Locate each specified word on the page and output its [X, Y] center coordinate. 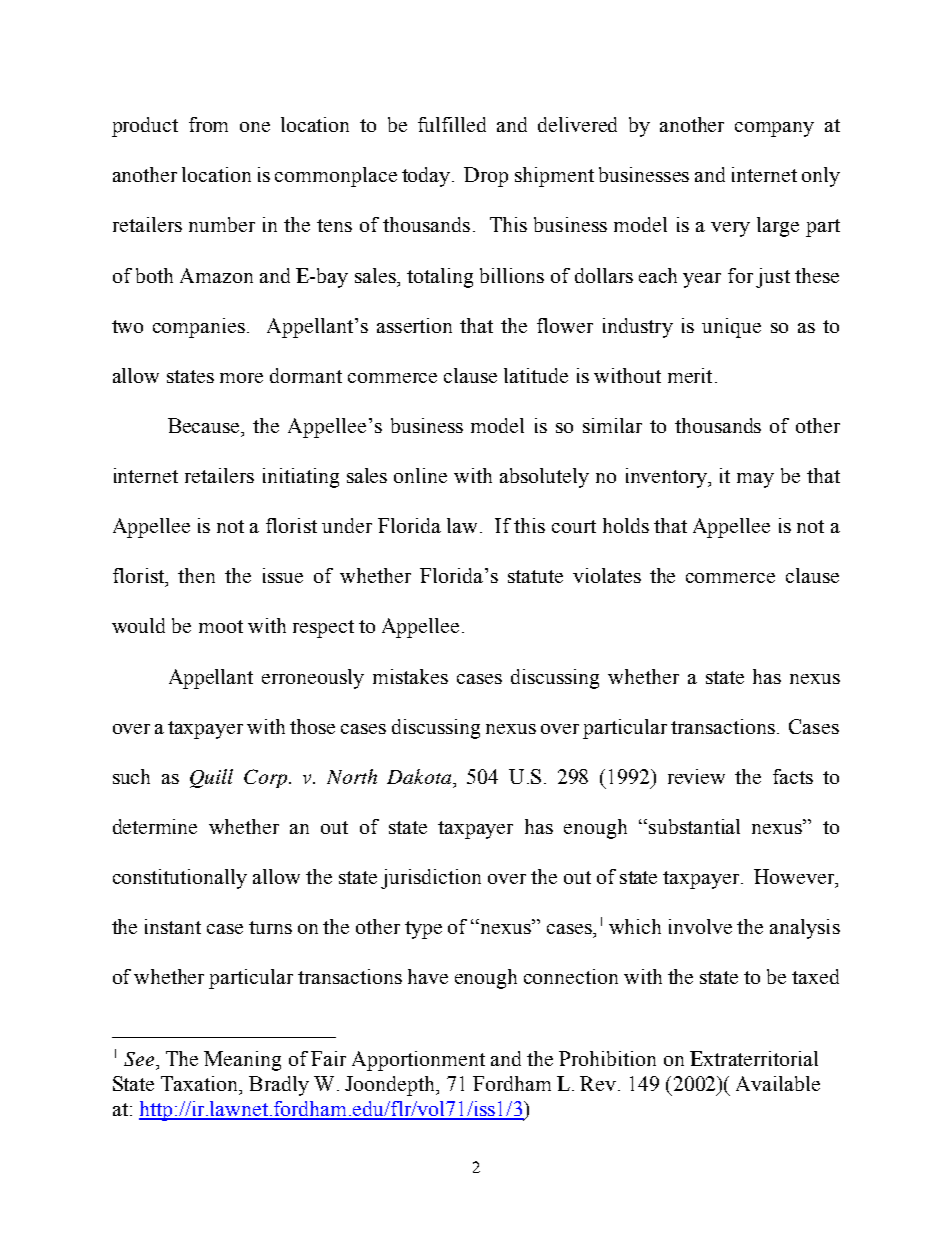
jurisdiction [431, 879]
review [696, 776]
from [208, 124]
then [196, 575]
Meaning [242, 1061]
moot [221, 626]
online [420, 475]
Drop [486, 177]
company [774, 129]
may [755, 480]
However [795, 878]
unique [731, 328]
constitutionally [180, 879]
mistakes [410, 676]
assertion [414, 325]
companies [199, 328]
